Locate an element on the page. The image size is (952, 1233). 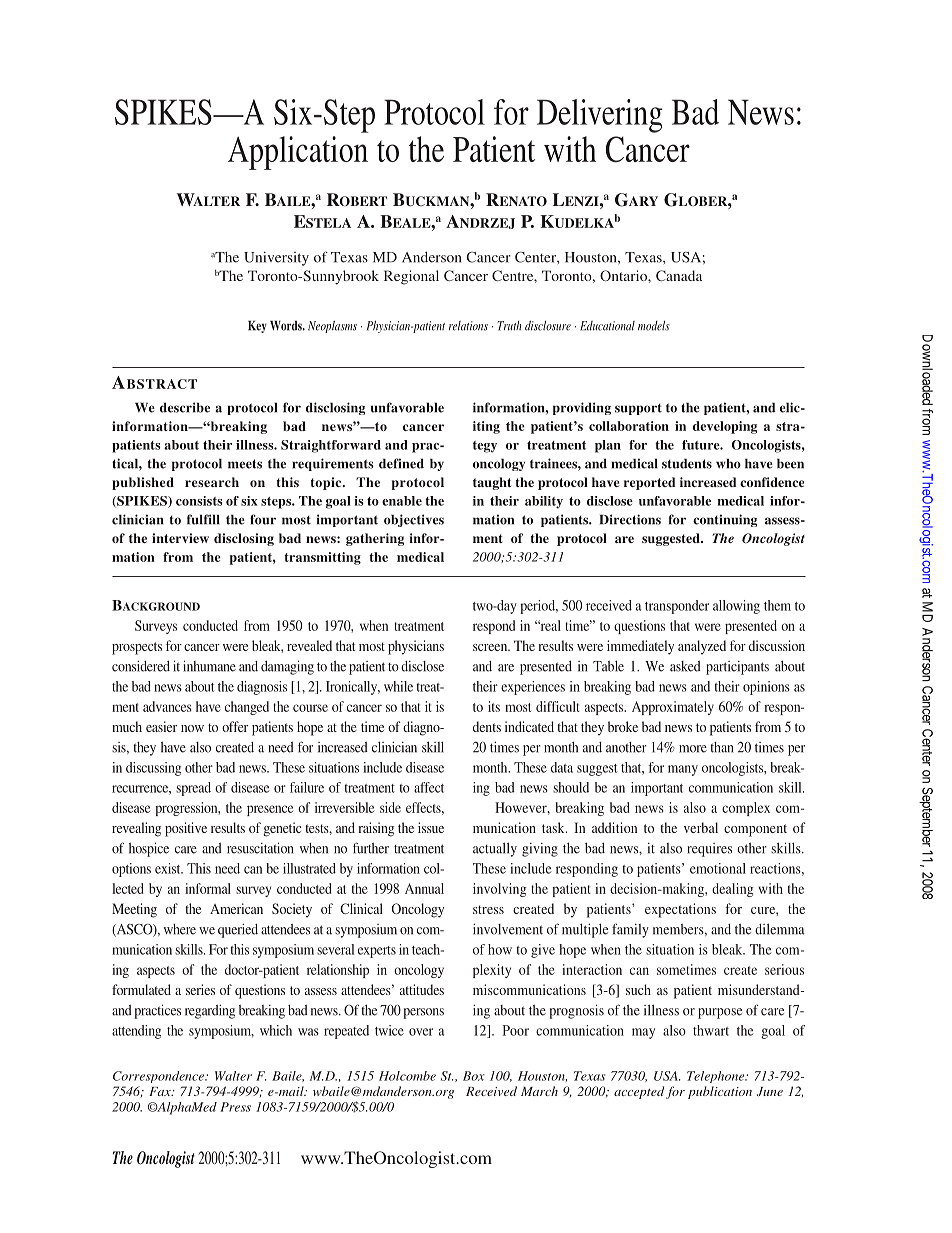
describe is located at coordinates (185, 407).
